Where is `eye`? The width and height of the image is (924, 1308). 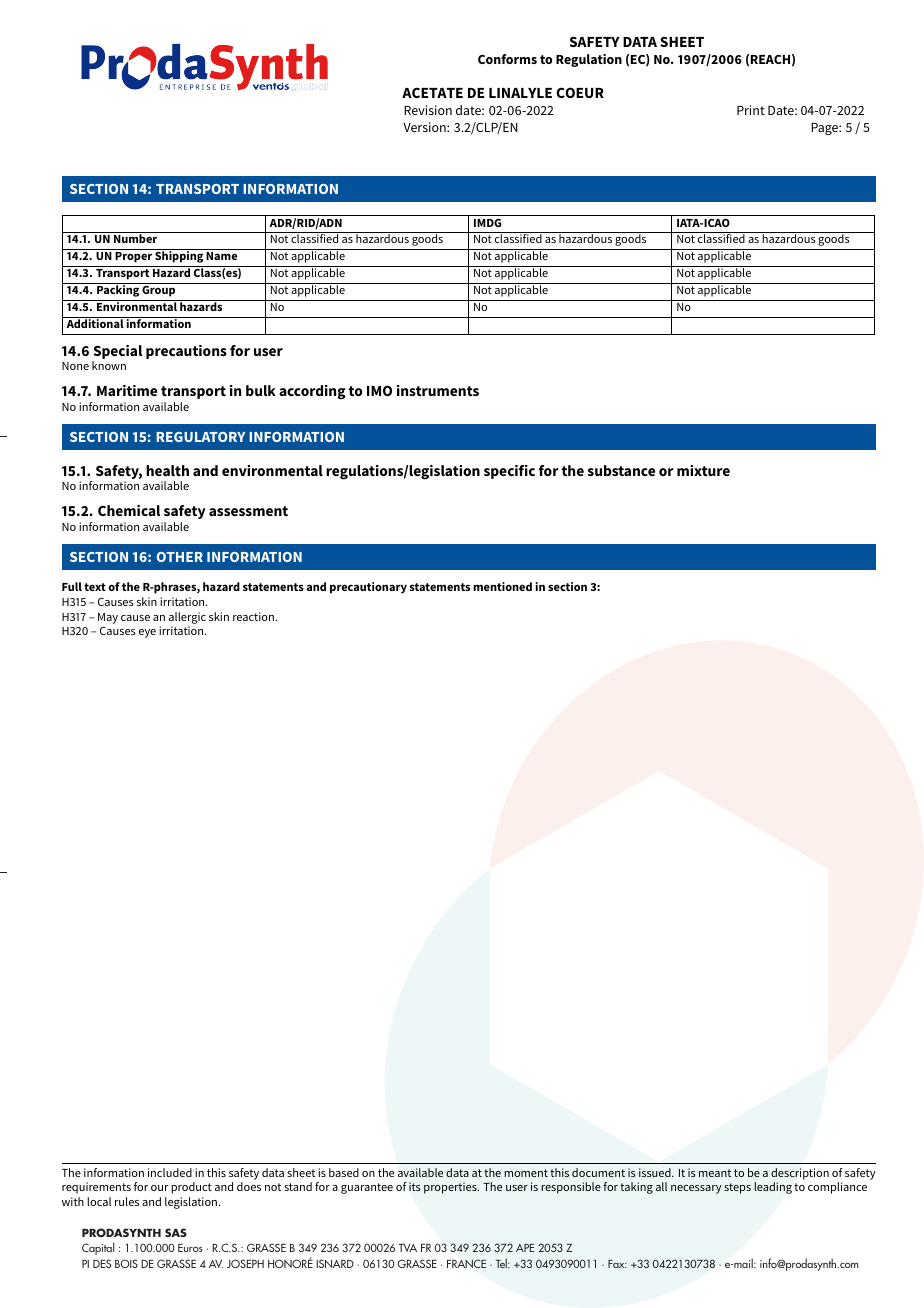
eye is located at coordinates (147, 633).
